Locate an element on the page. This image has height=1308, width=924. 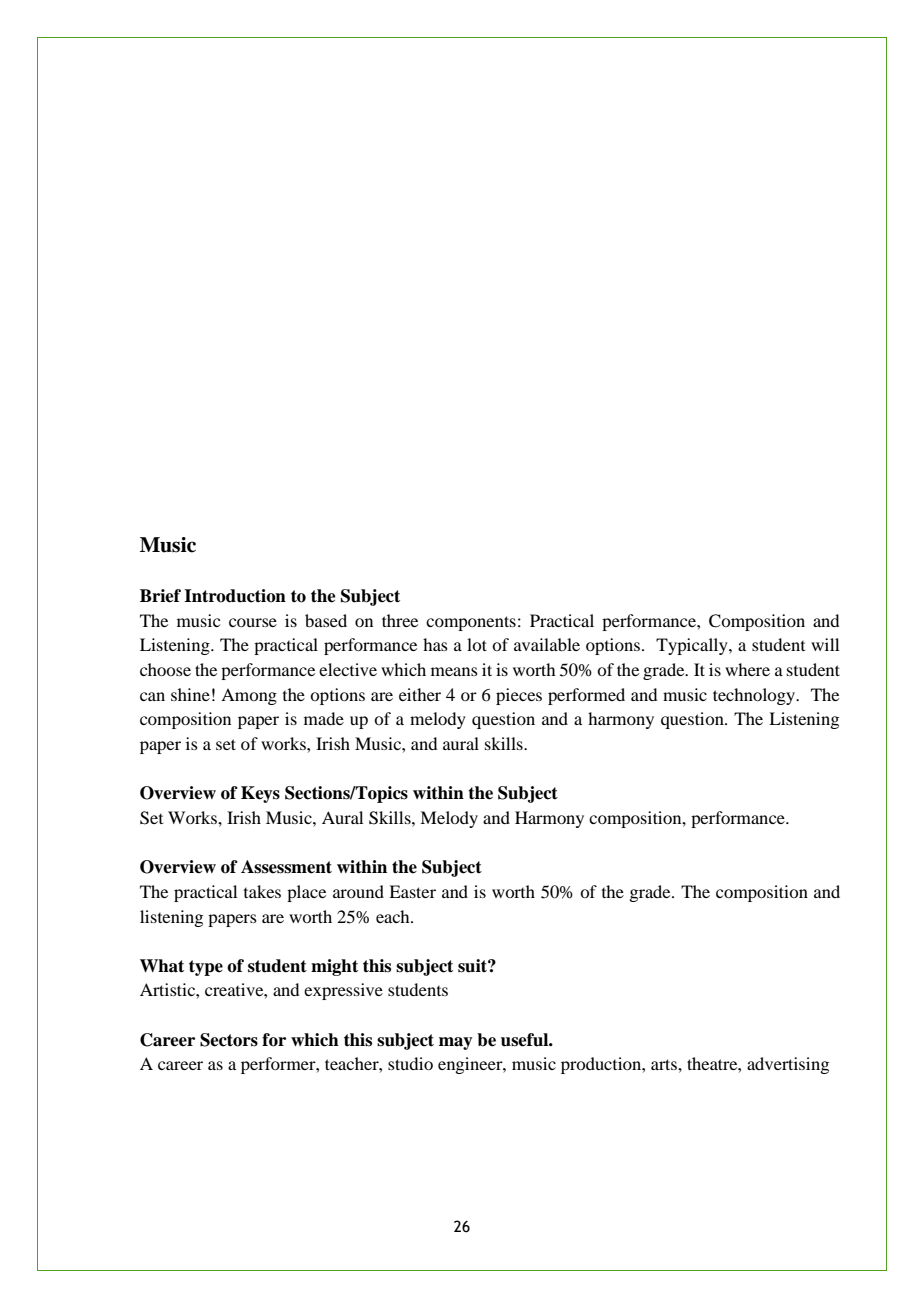
Sectors is located at coordinates (229, 1040).
